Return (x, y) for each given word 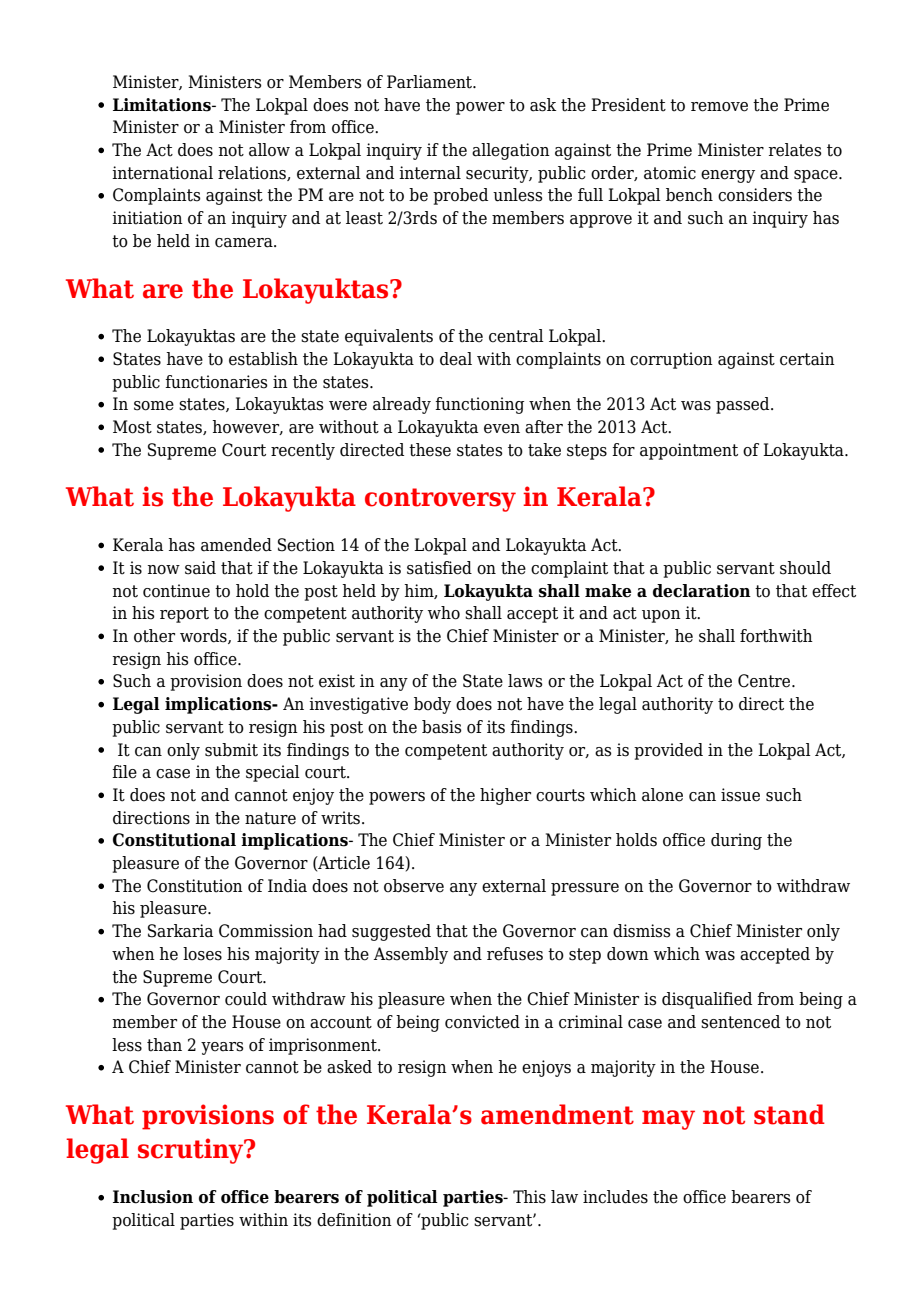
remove (719, 107)
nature (270, 818)
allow (269, 150)
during (736, 841)
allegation (511, 151)
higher (505, 796)
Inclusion (153, 1197)
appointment (689, 451)
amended (236, 545)
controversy (440, 500)
